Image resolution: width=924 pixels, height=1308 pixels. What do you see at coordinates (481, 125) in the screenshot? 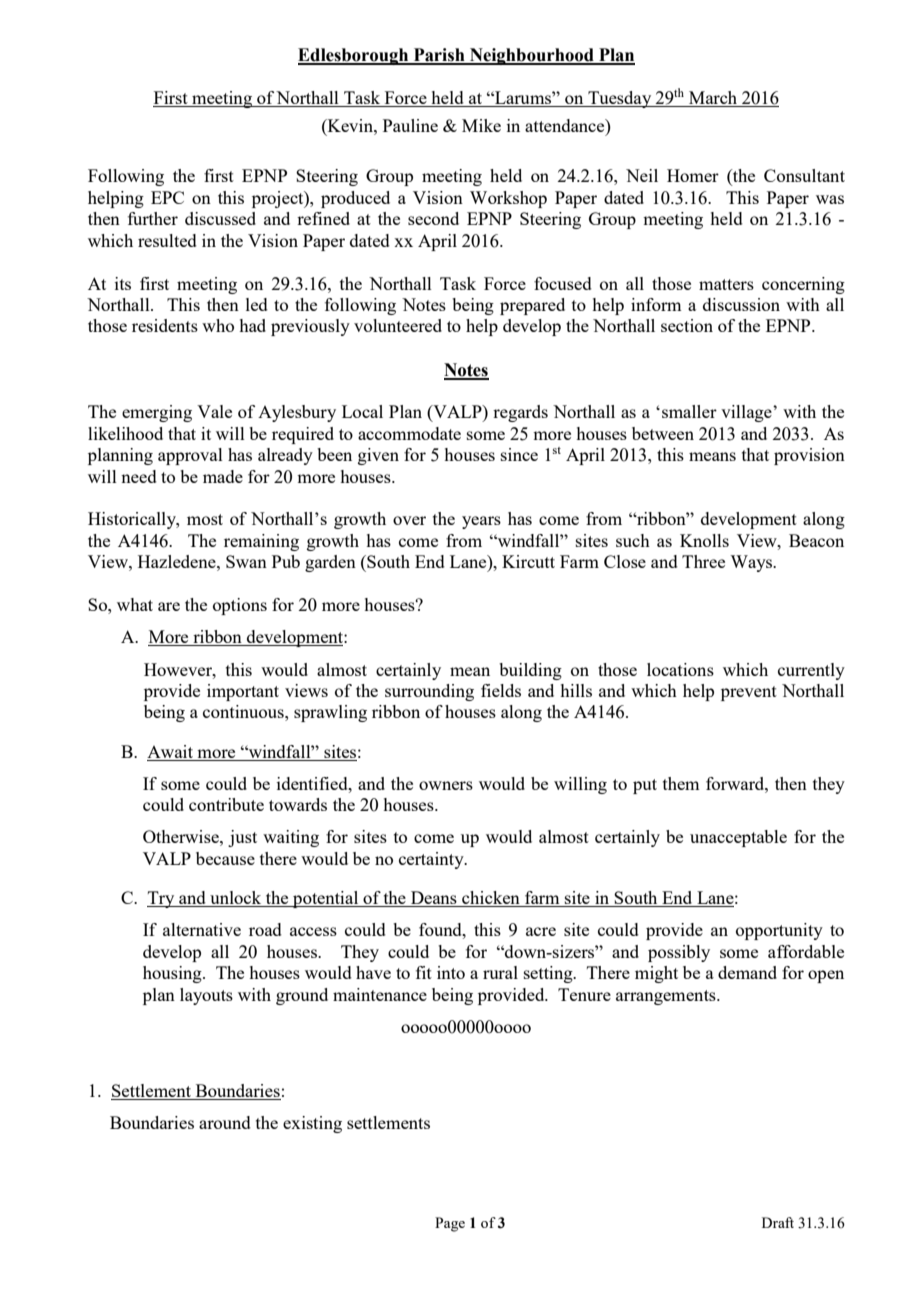
I see `Mike` at bounding box center [481, 125].
